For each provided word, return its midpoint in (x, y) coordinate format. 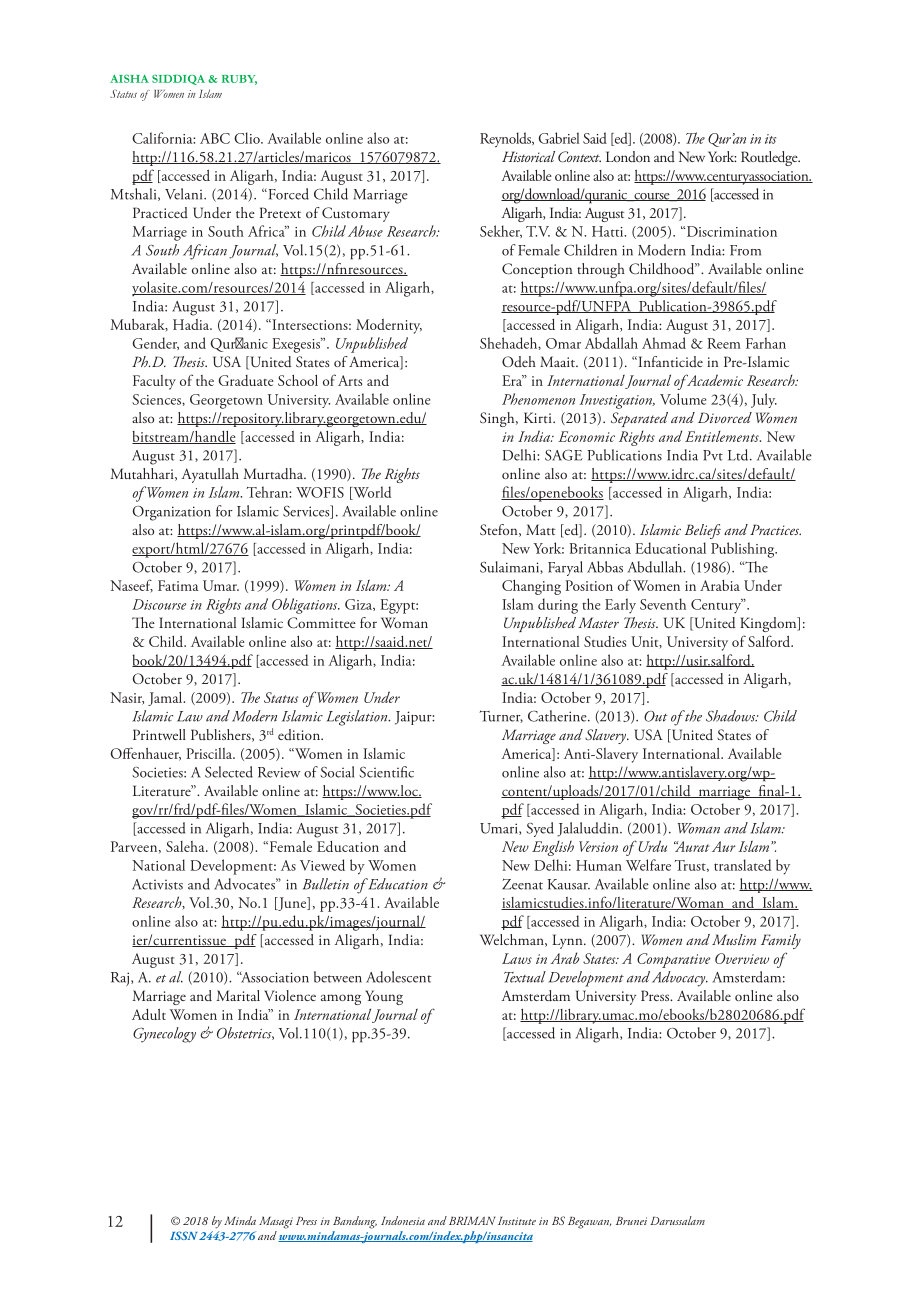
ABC (215, 138)
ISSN (183, 1235)
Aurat (692, 846)
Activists (157, 884)
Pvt (713, 455)
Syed (540, 829)
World (371, 493)
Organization (171, 513)
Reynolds (507, 139)
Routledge (770, 158)
